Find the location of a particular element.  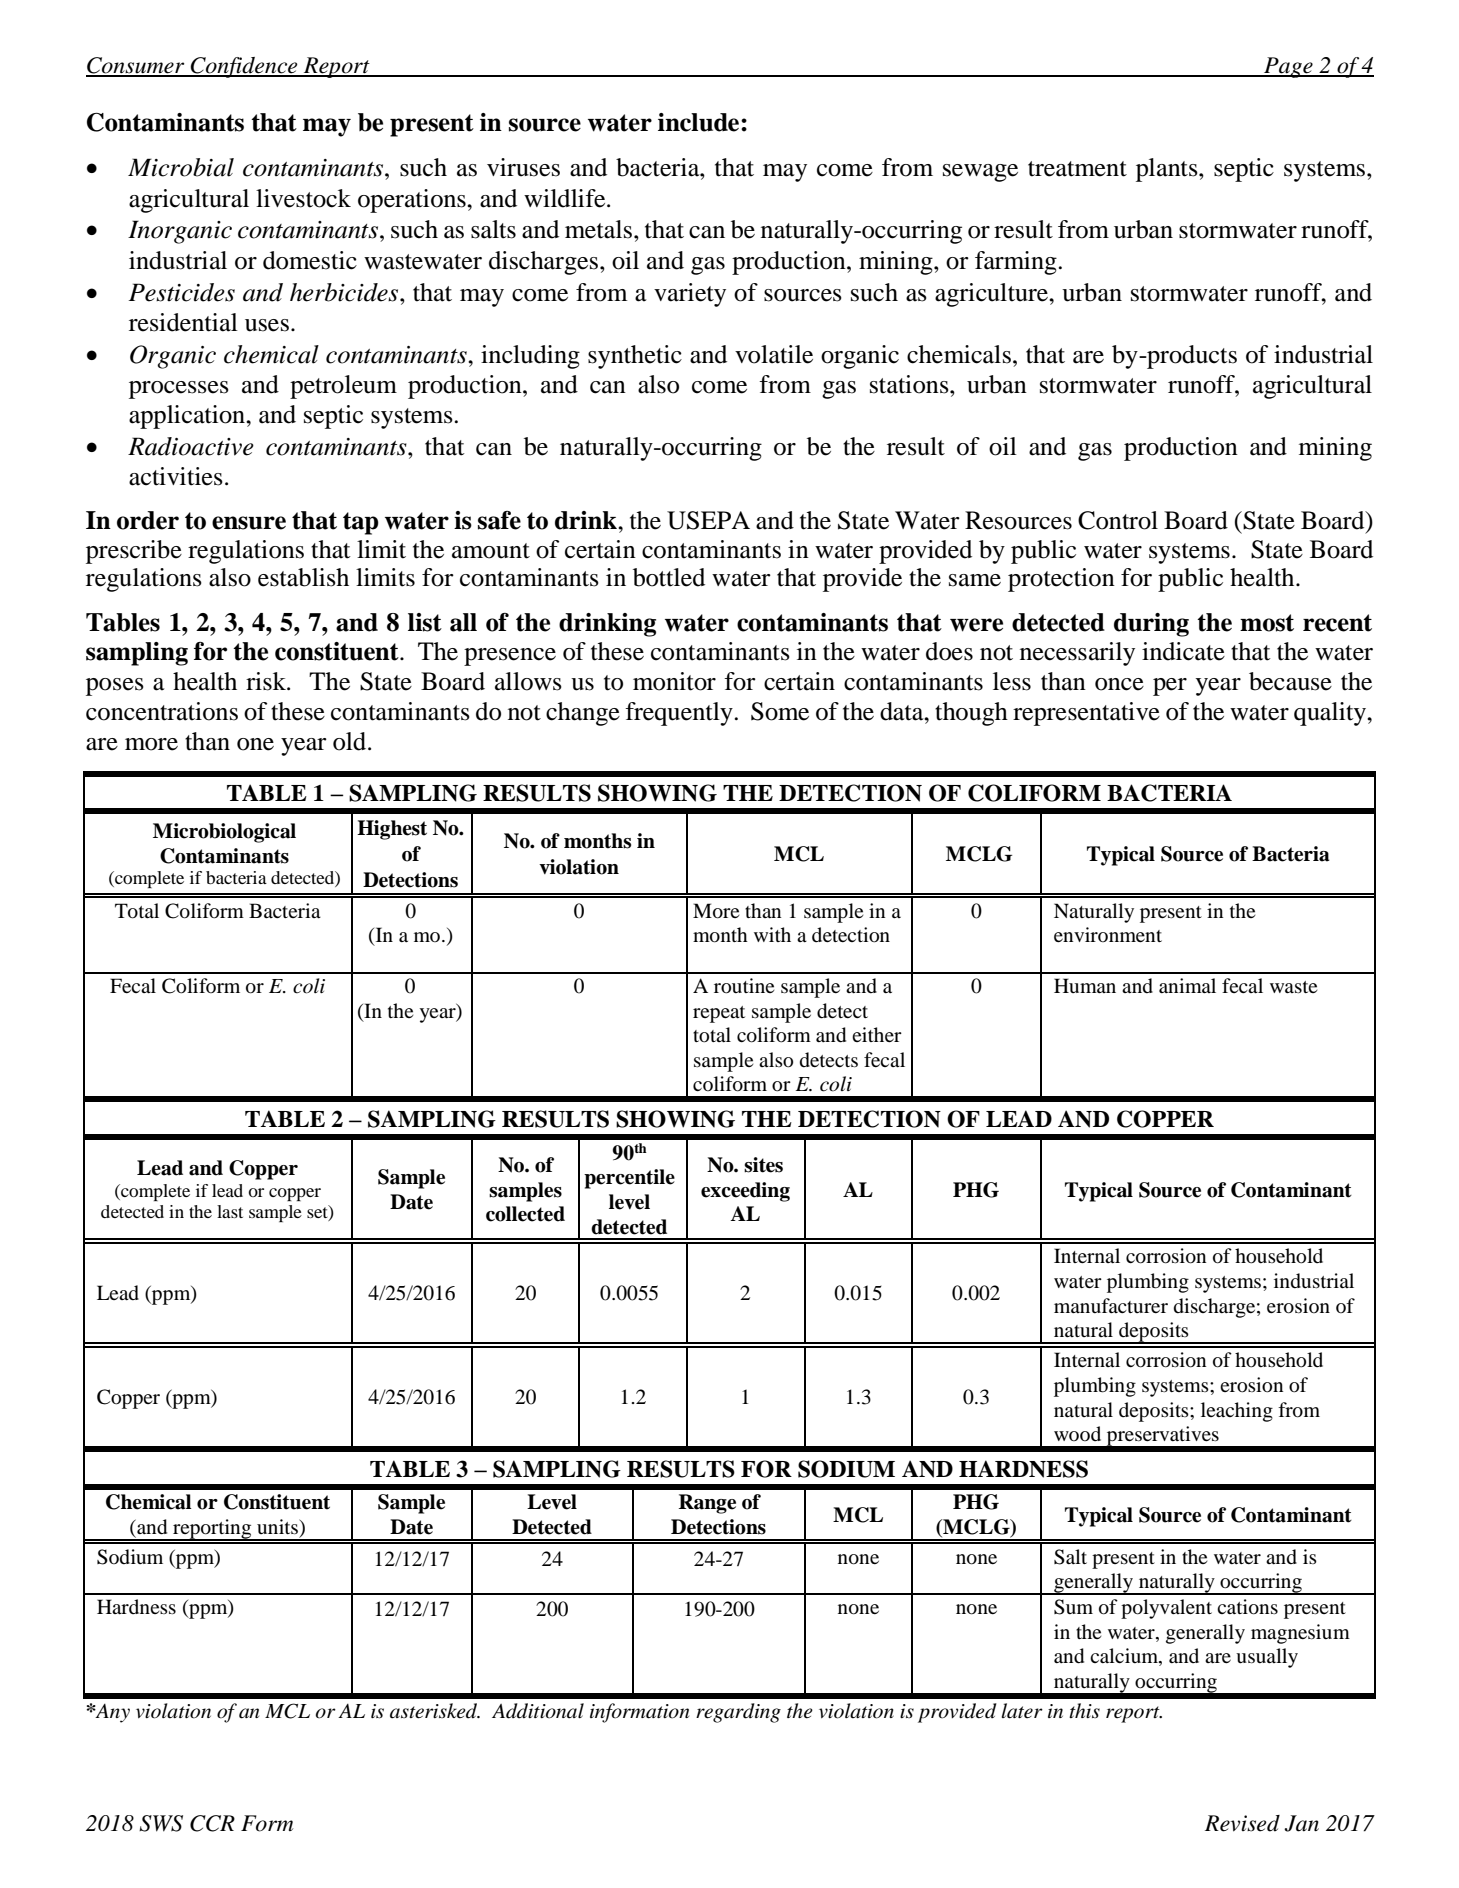

leaching is located at coordinates (1237, 1412).
